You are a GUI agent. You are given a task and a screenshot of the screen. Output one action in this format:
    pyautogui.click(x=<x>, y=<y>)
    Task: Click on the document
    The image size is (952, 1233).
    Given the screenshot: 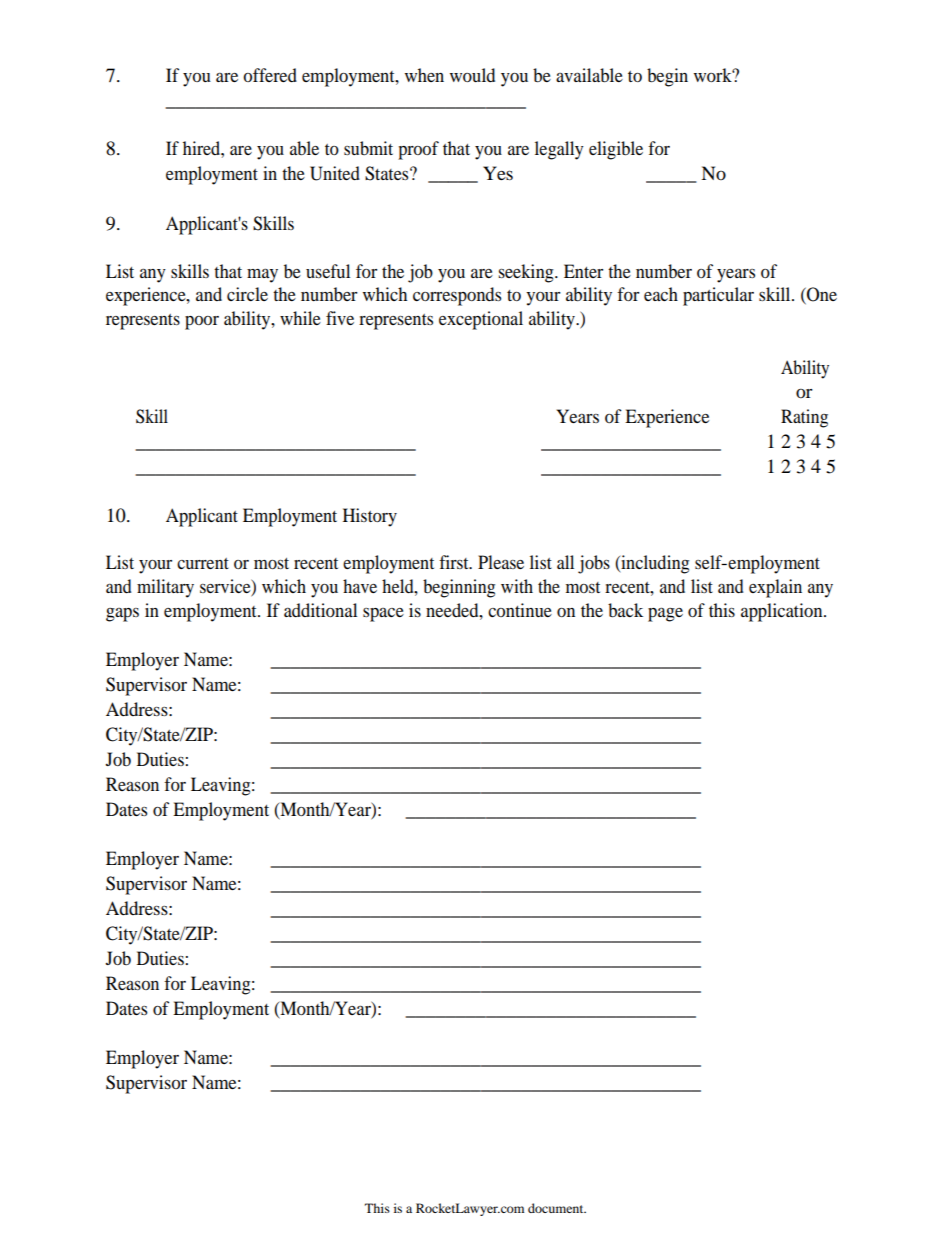 What is the action you would take?
    pyautogui.click(x=557, y=1208)
